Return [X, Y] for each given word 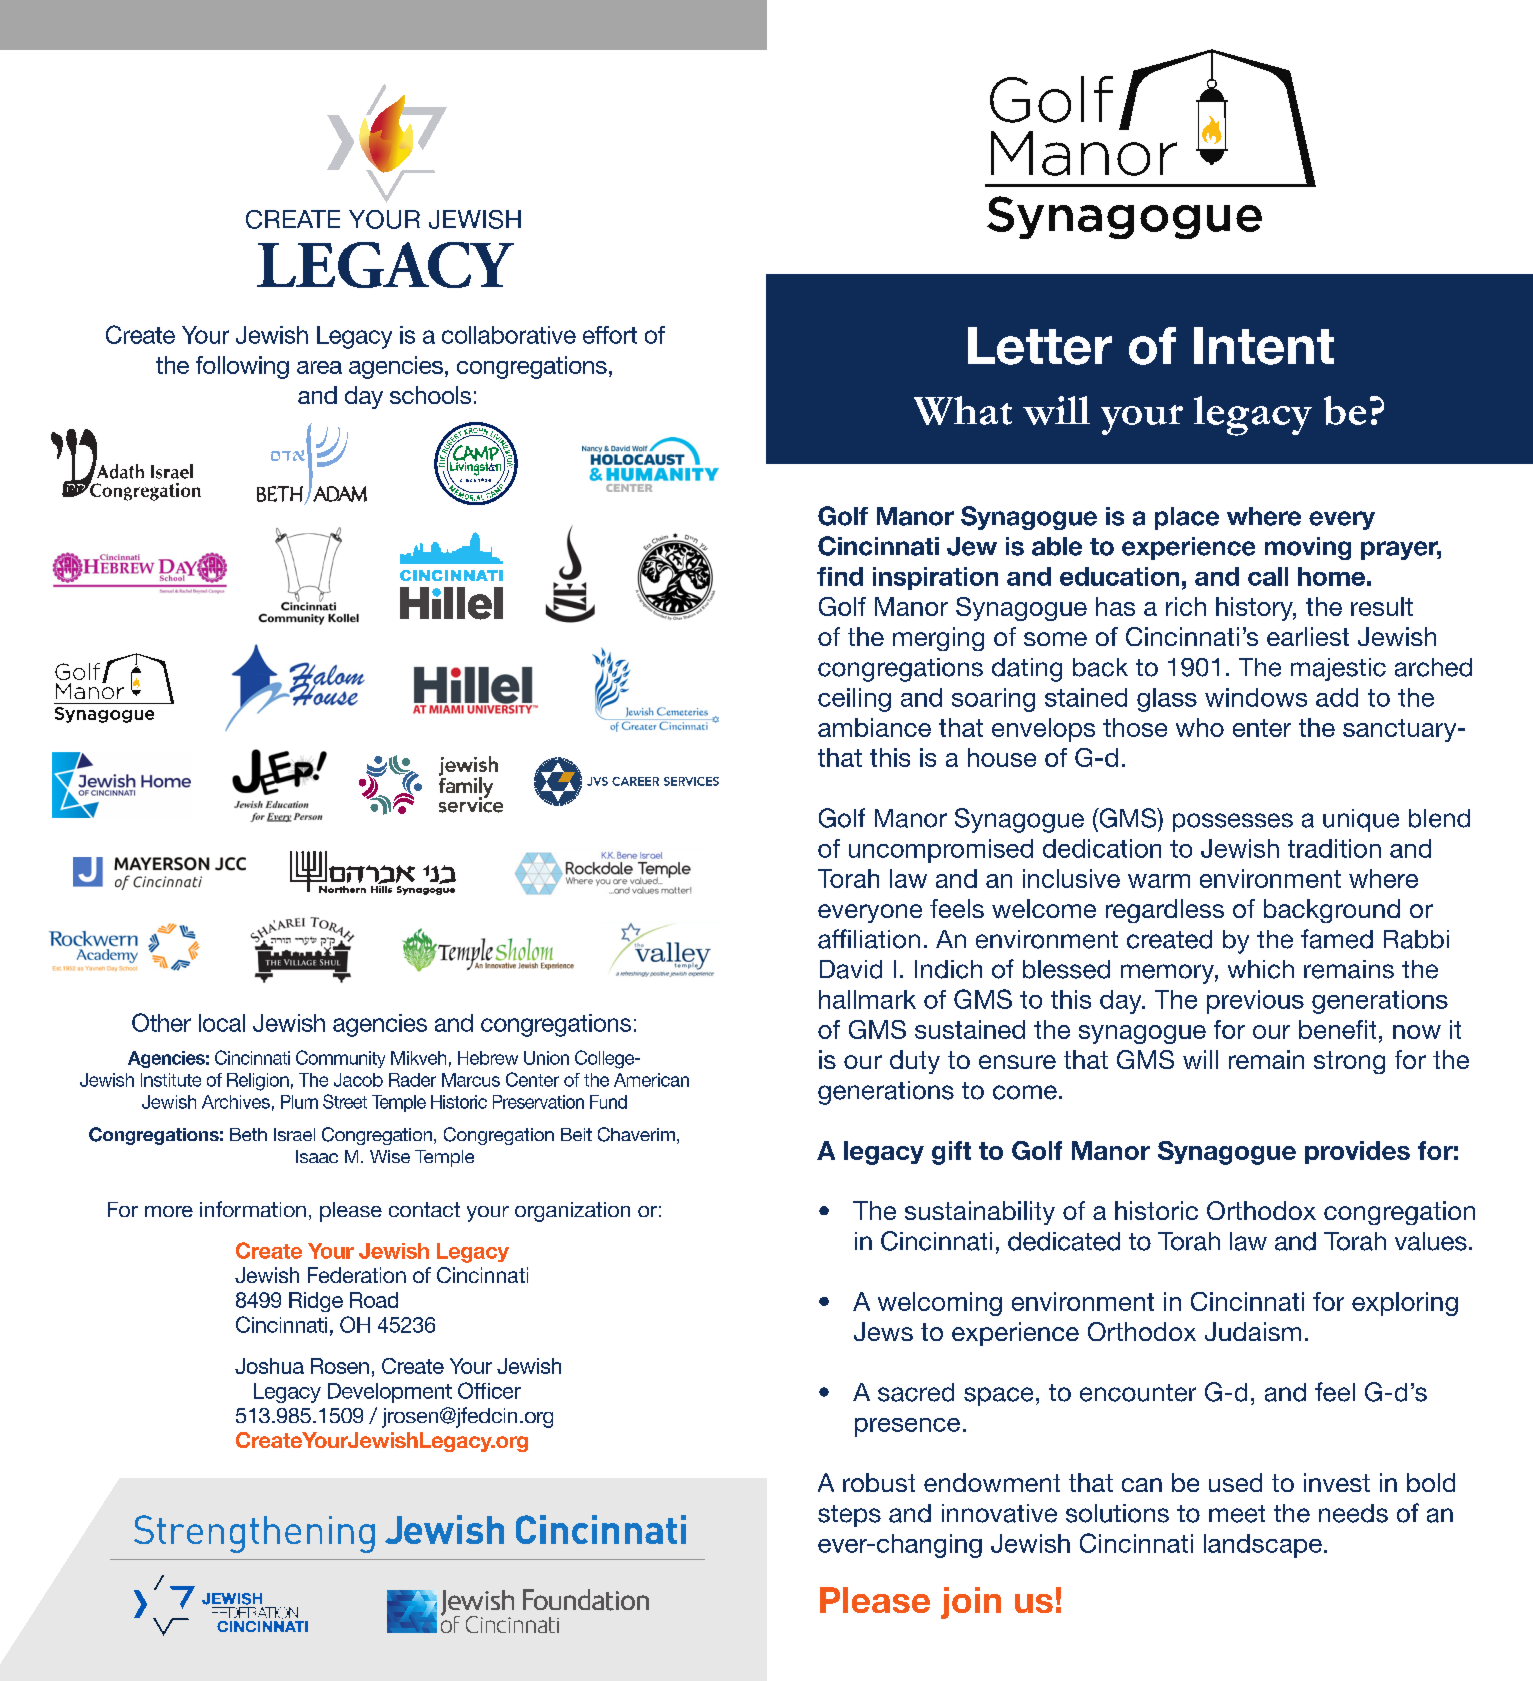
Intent [1264, 346]
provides [1357, 1152]
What [963, 410]
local [222, 1023]
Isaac [317, 1156]
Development [390, 1393]
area [319, 367]
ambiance [874, 727]
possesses [1233, 822]
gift [951, 1153]
